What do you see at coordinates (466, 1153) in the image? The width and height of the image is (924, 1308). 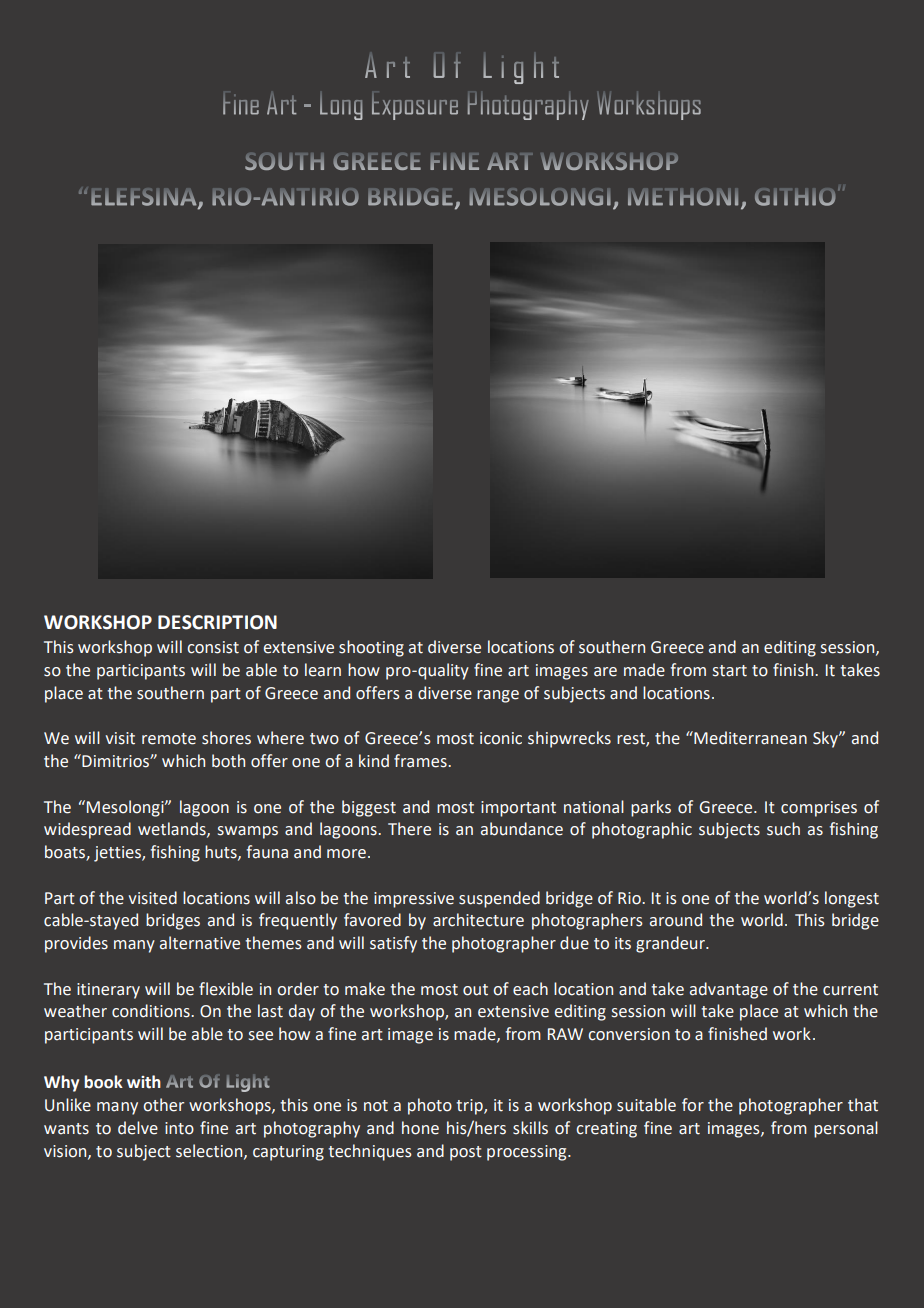 I see `post` at bounding box center [466, 1153].
